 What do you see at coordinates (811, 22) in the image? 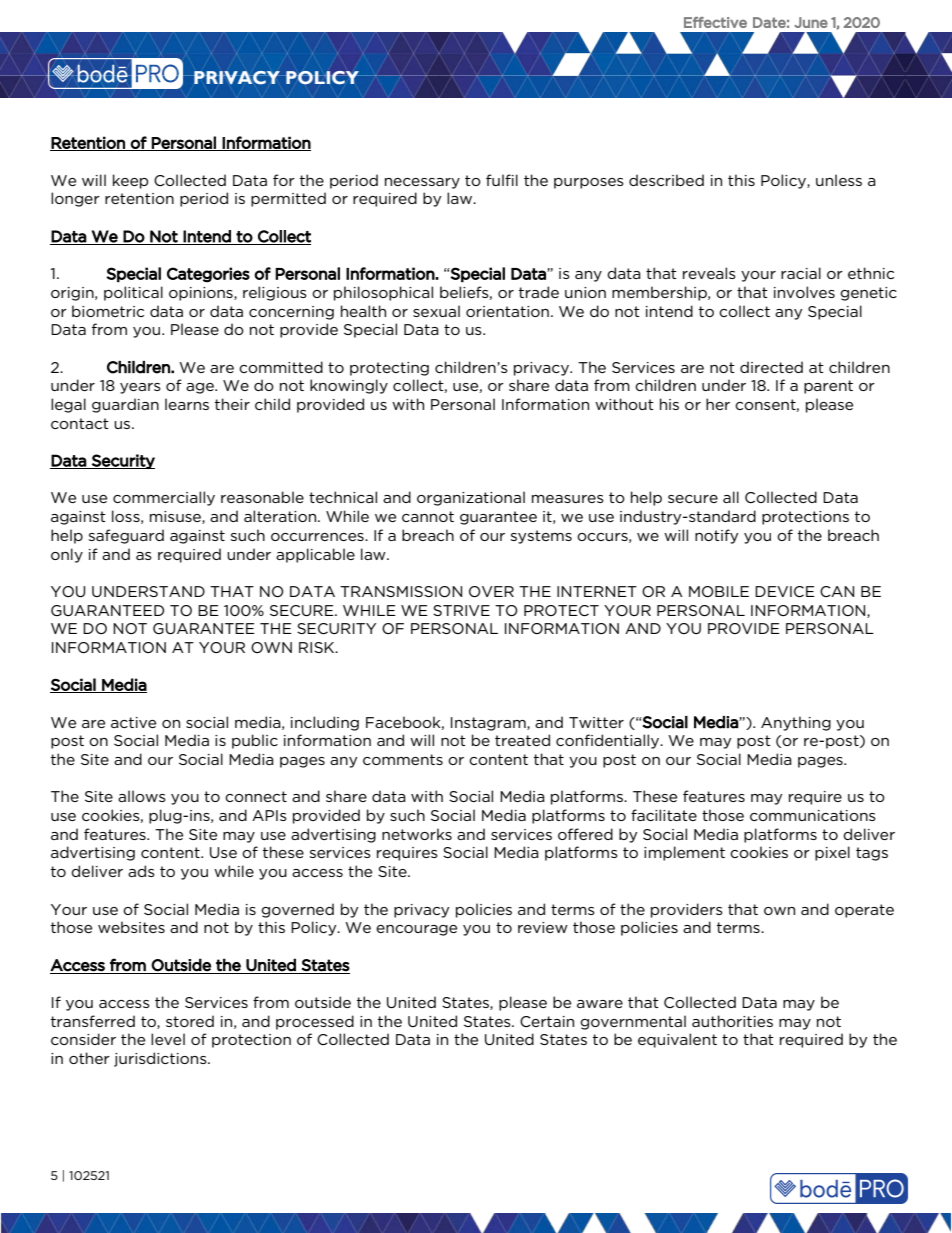
I see `June` at bounding box center [811, 22].
